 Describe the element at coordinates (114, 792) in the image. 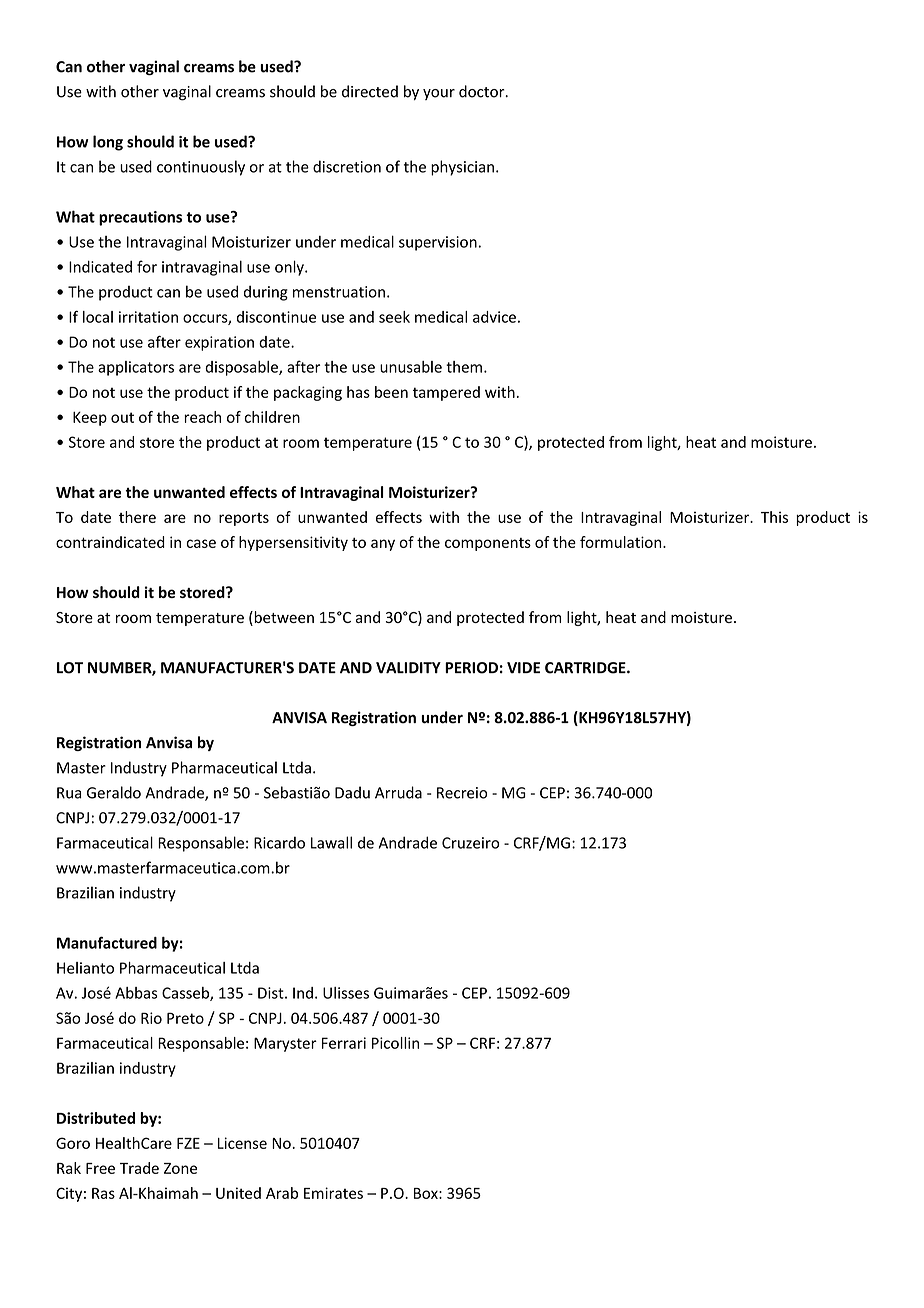

I see `Geraldo` at that location.
